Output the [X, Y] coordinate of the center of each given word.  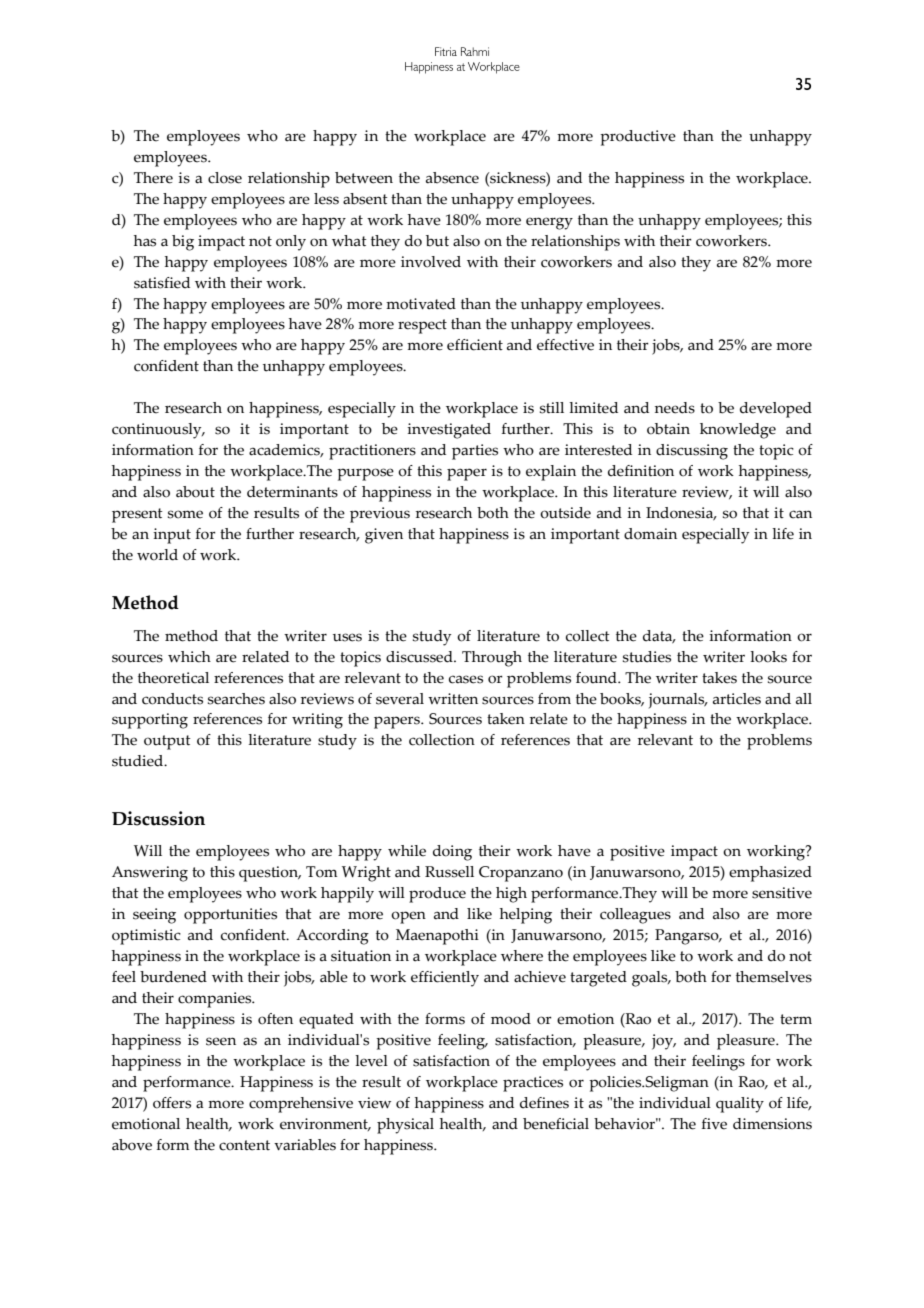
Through [492, 659]
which [189, 657]
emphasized [770, 874]
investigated [449, 431]
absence [452, 178]
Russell [449, 872]
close [225, 178]
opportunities [230, 916]
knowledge [738, 431]
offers [172, 1103]
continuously [158, 431]
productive [638, 138]
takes [719, 678]
